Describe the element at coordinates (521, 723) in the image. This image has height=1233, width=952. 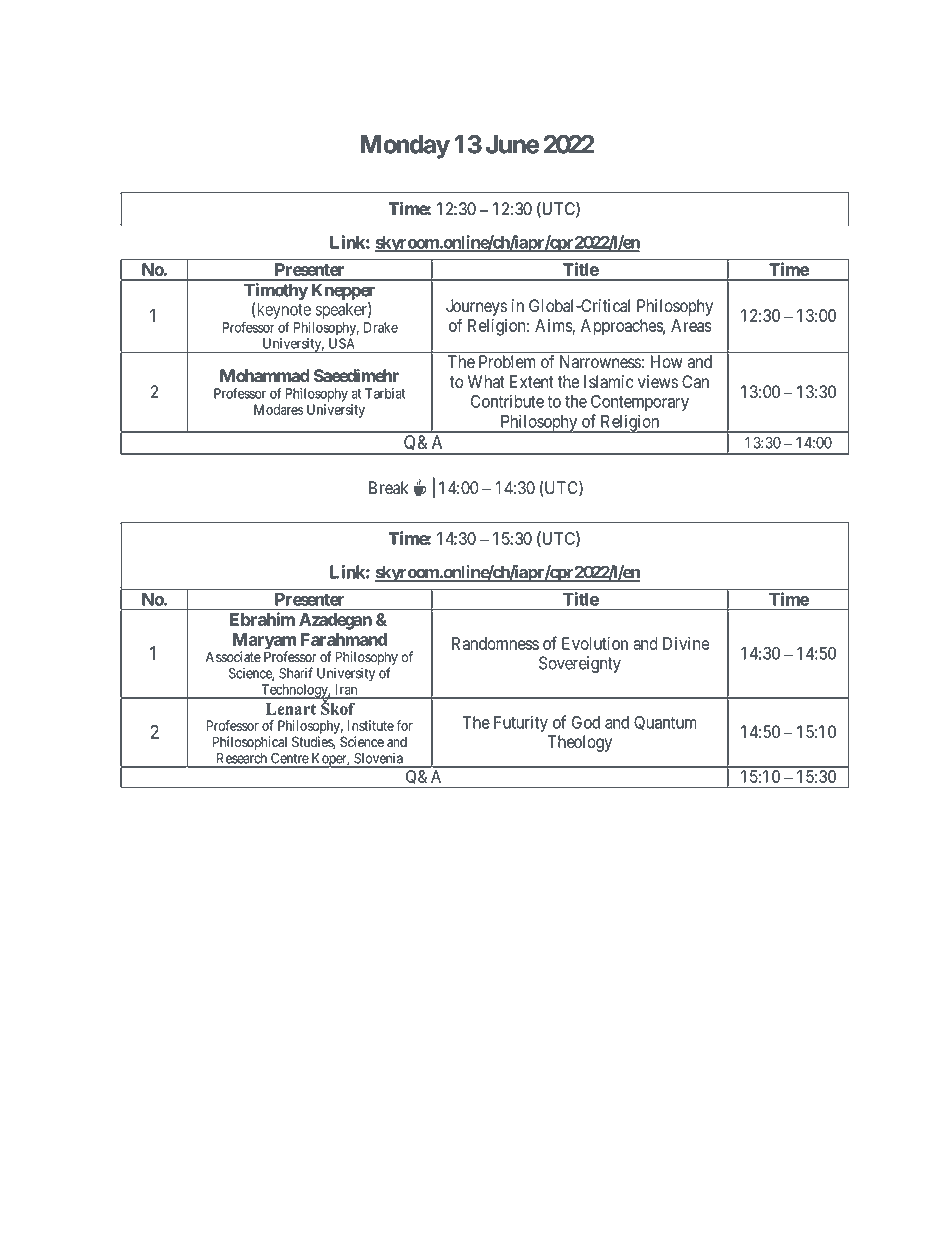
I see `Futurity` at that location.
